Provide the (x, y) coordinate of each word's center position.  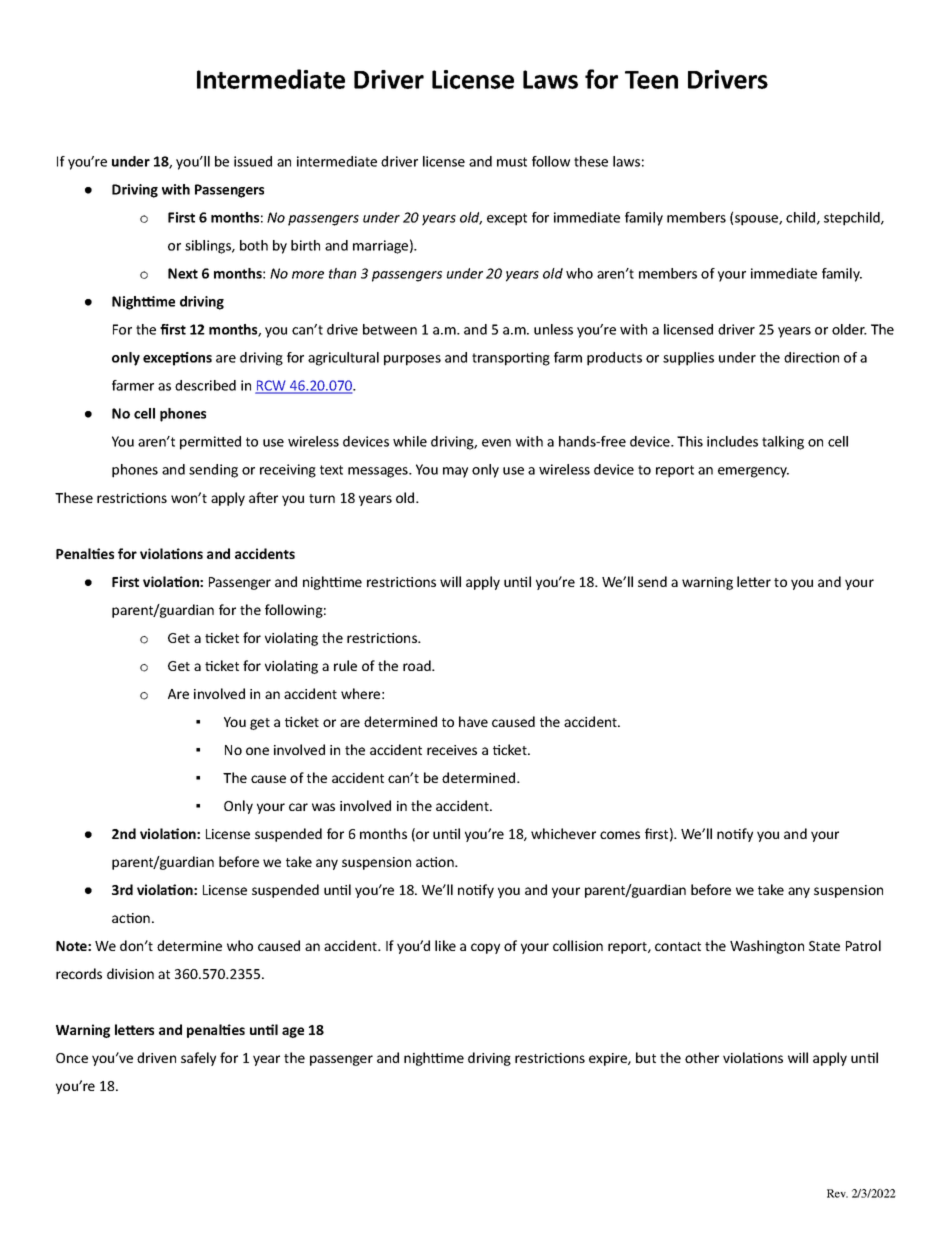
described (205, 385)
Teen (651, 80)
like (445, 945)
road (418, 665)
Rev (837, 1193)
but (646, 1057)
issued (253, 161)
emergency (753, 472)
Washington (767, 947)
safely (198, 1059)
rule (345, 665)
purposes (412, 360)
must (512, 162)
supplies (688, 359)
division (130, 973)
